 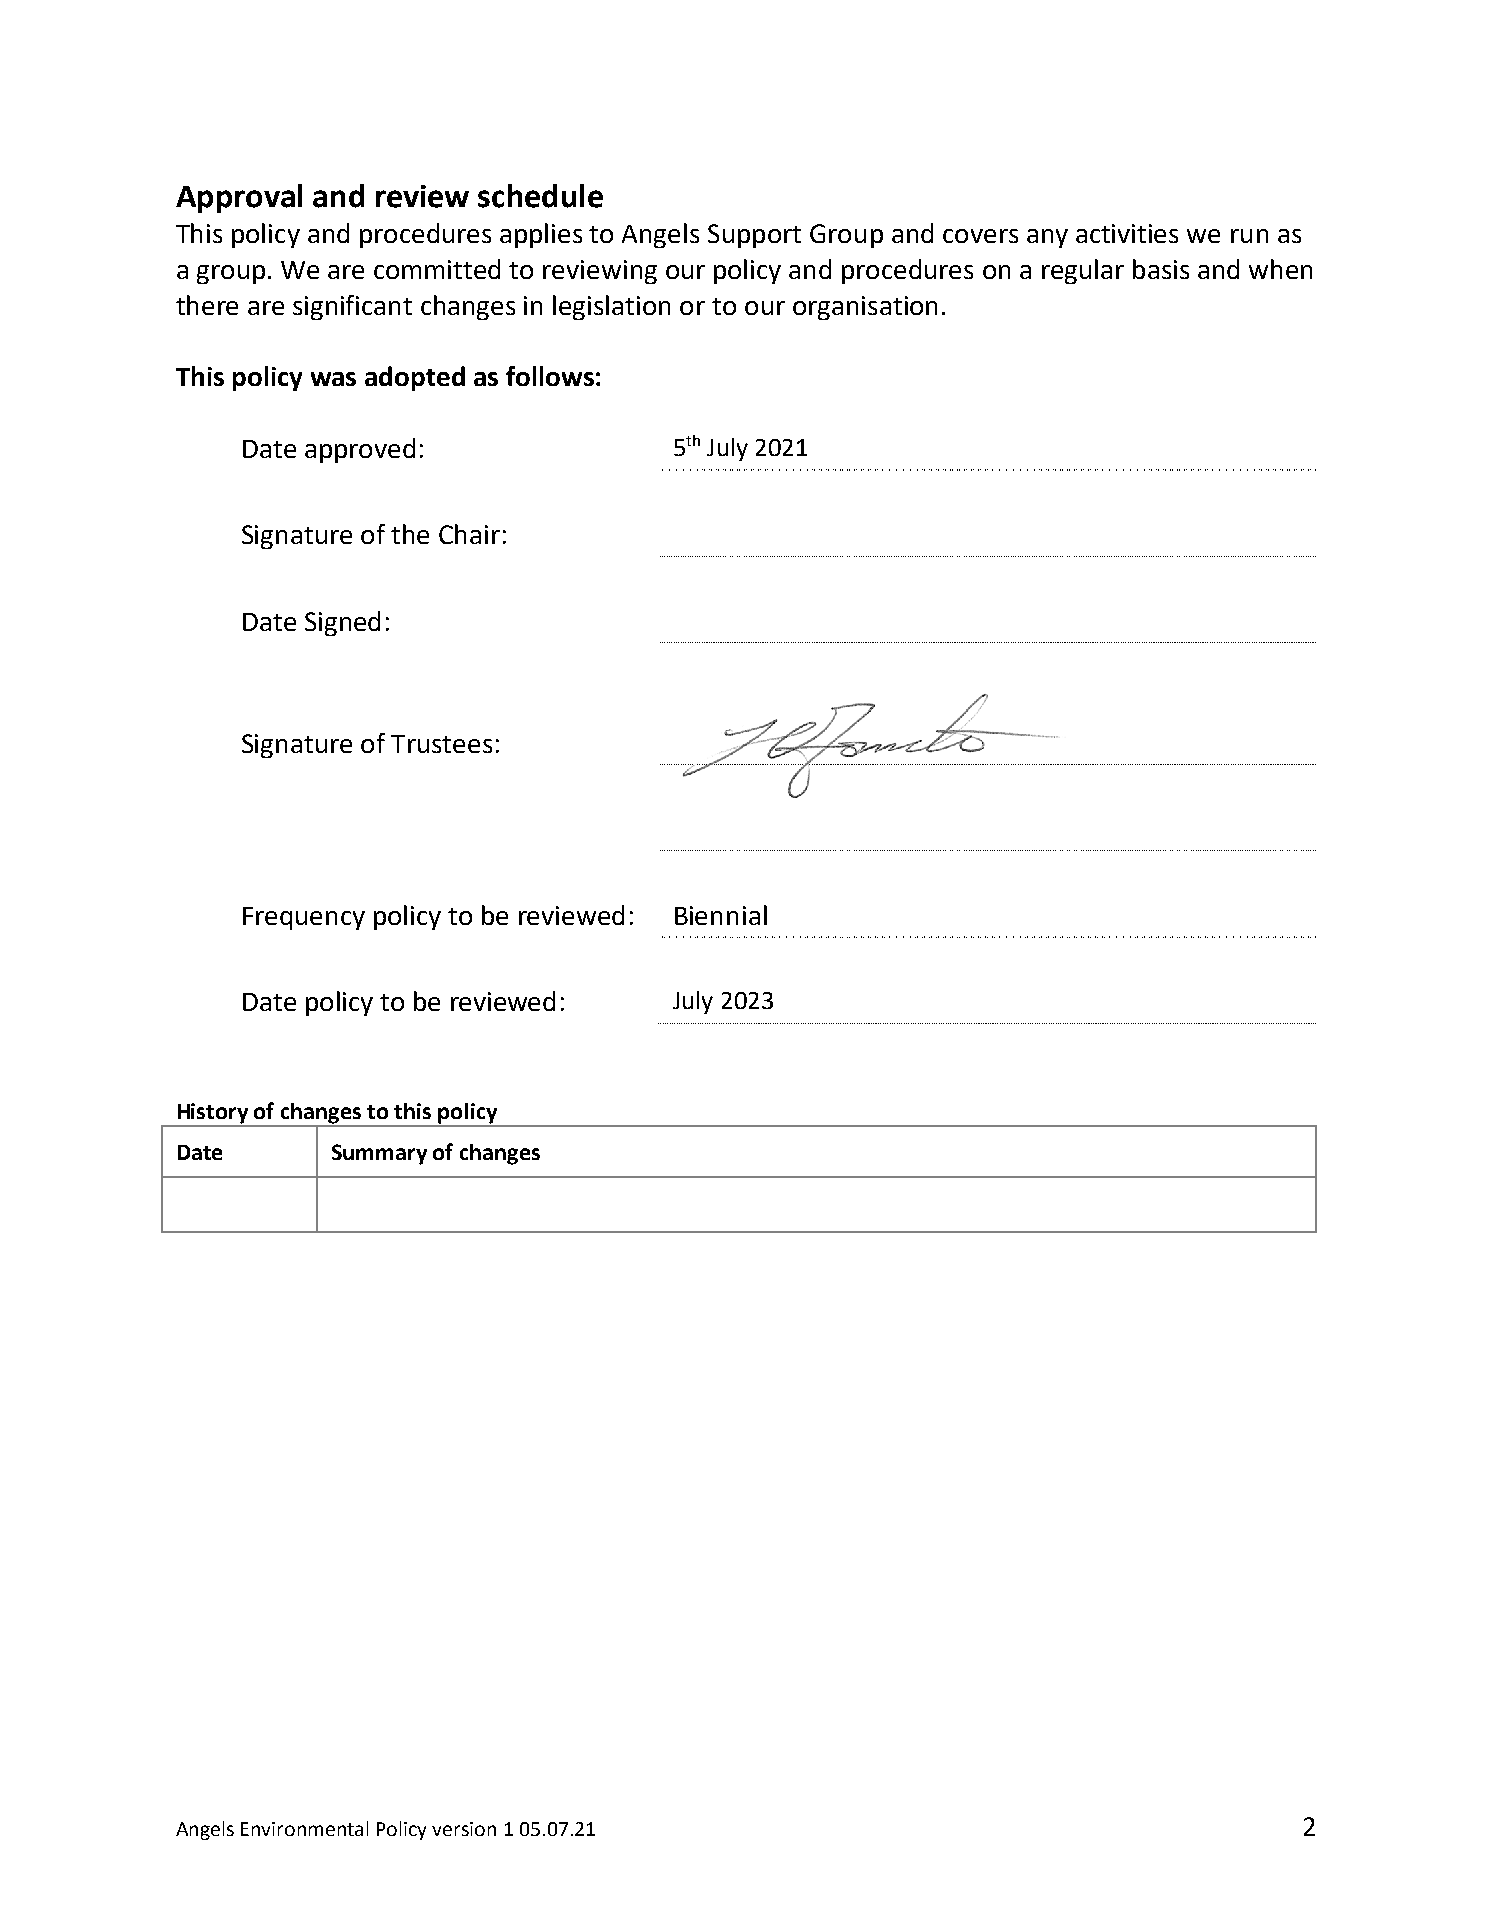 What do you see at coordinates (304, 918) in the screenshot?
I see `Frequency` at bounding box center [304, 918].
